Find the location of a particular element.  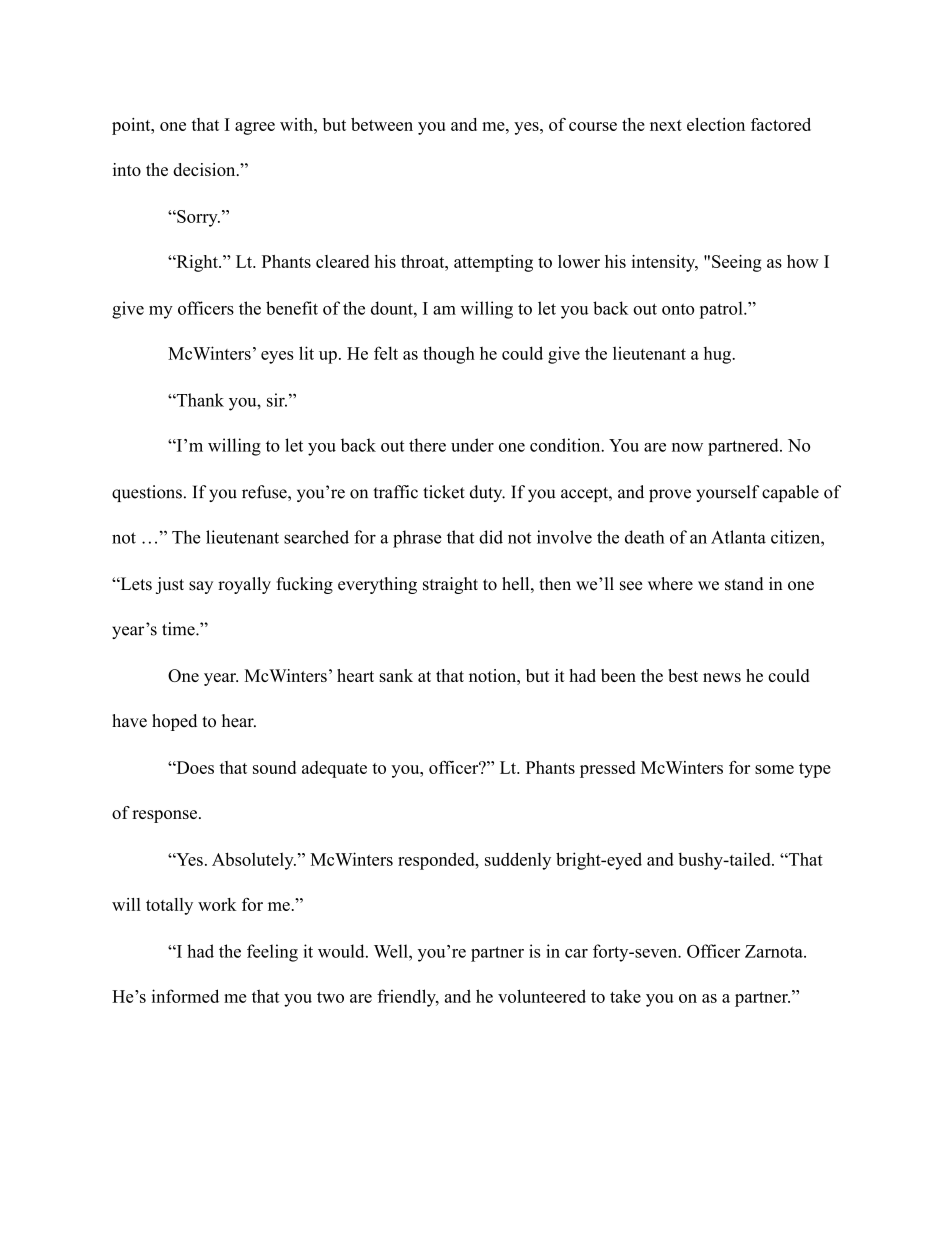

did is located at coordinates (491, 537).
